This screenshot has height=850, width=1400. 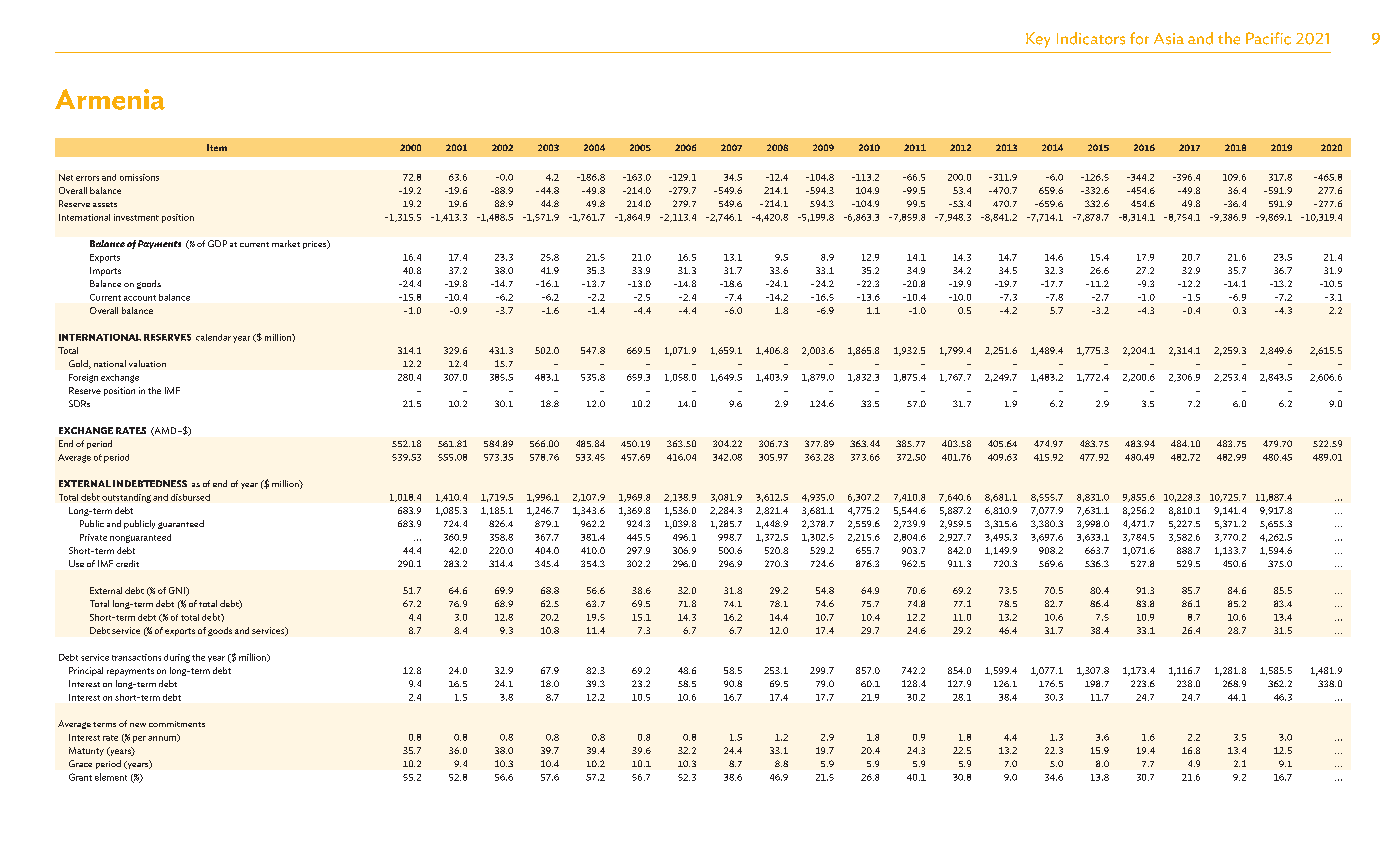 What do you see at coordinates (147, 363) in the screenshot?
I see `valuation` at bounding box center [147, 363].
